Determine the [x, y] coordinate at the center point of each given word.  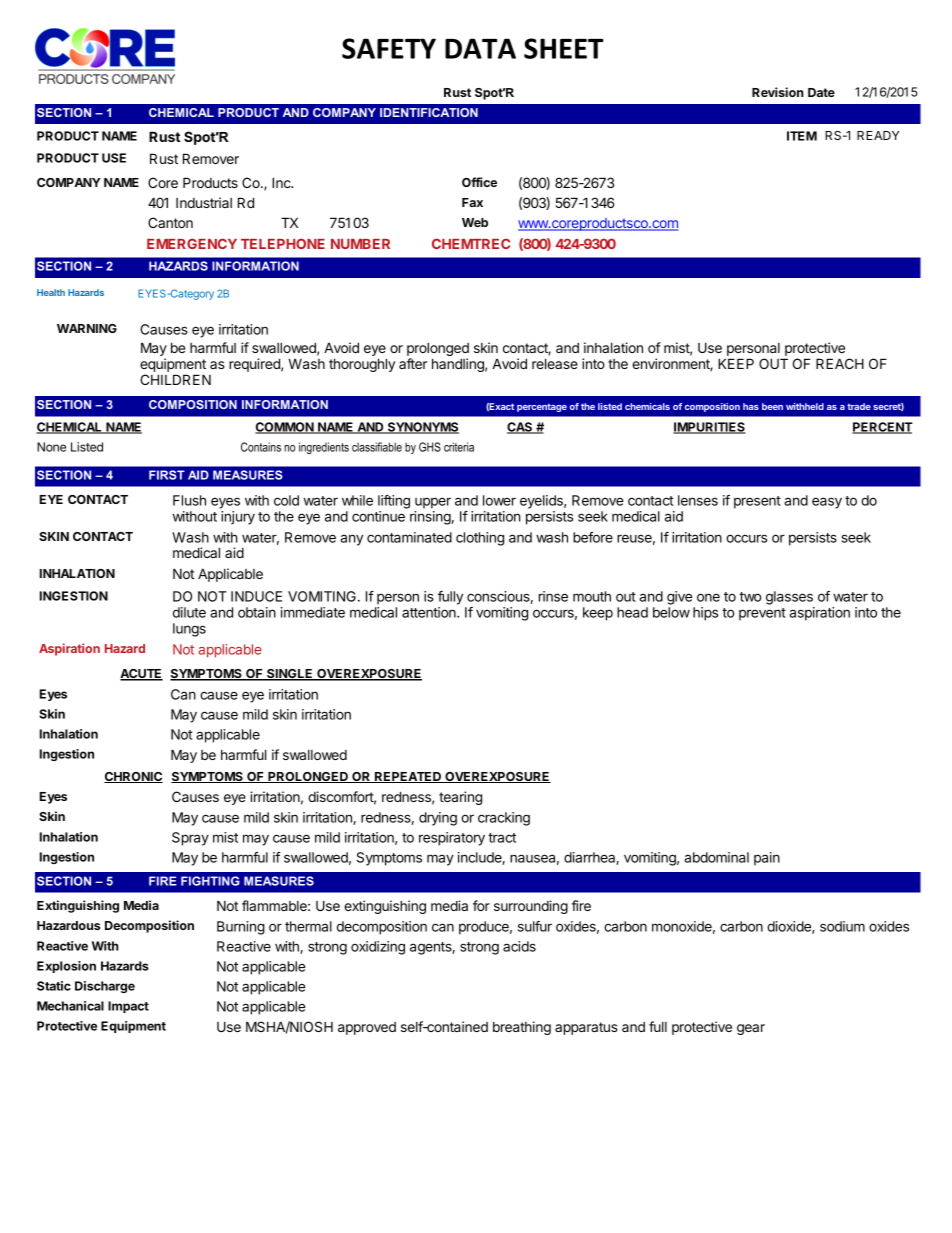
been [772, 406]
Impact [128, 1007]
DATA [480, 48]
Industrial [204, 202]
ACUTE [141, 675]
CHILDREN [175, 379]
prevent [762, 614]
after [413, 363]
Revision [778, 92]
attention [430, 612]
